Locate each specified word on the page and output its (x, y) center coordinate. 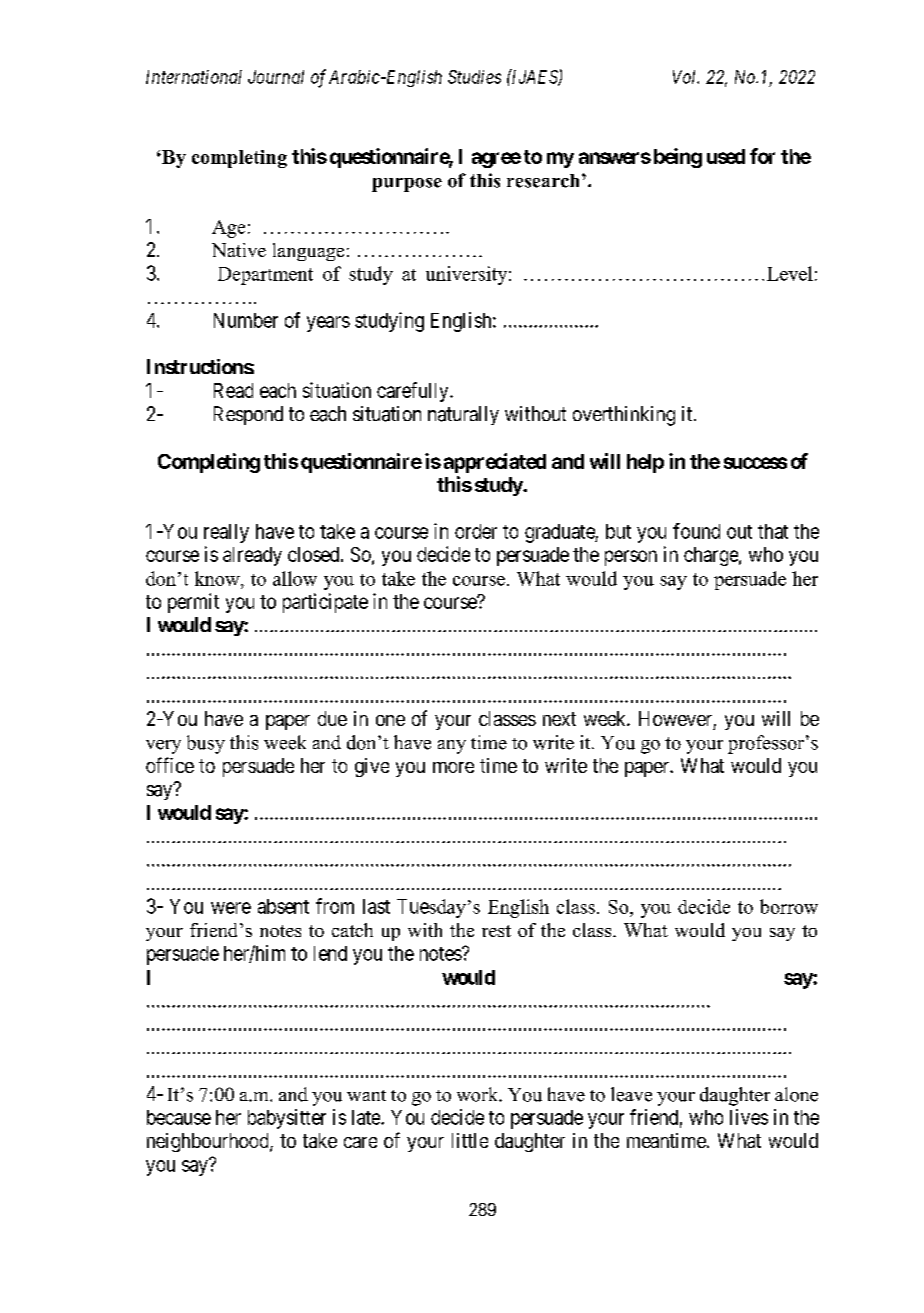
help (645, 463)
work (479, 1094)
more (453, 767)
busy (206, 744)
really (226, 533)
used (726, 156)
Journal (276, 77)
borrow (789, 906)
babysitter (287, 1119)
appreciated (495, 463)
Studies (474, 77)
